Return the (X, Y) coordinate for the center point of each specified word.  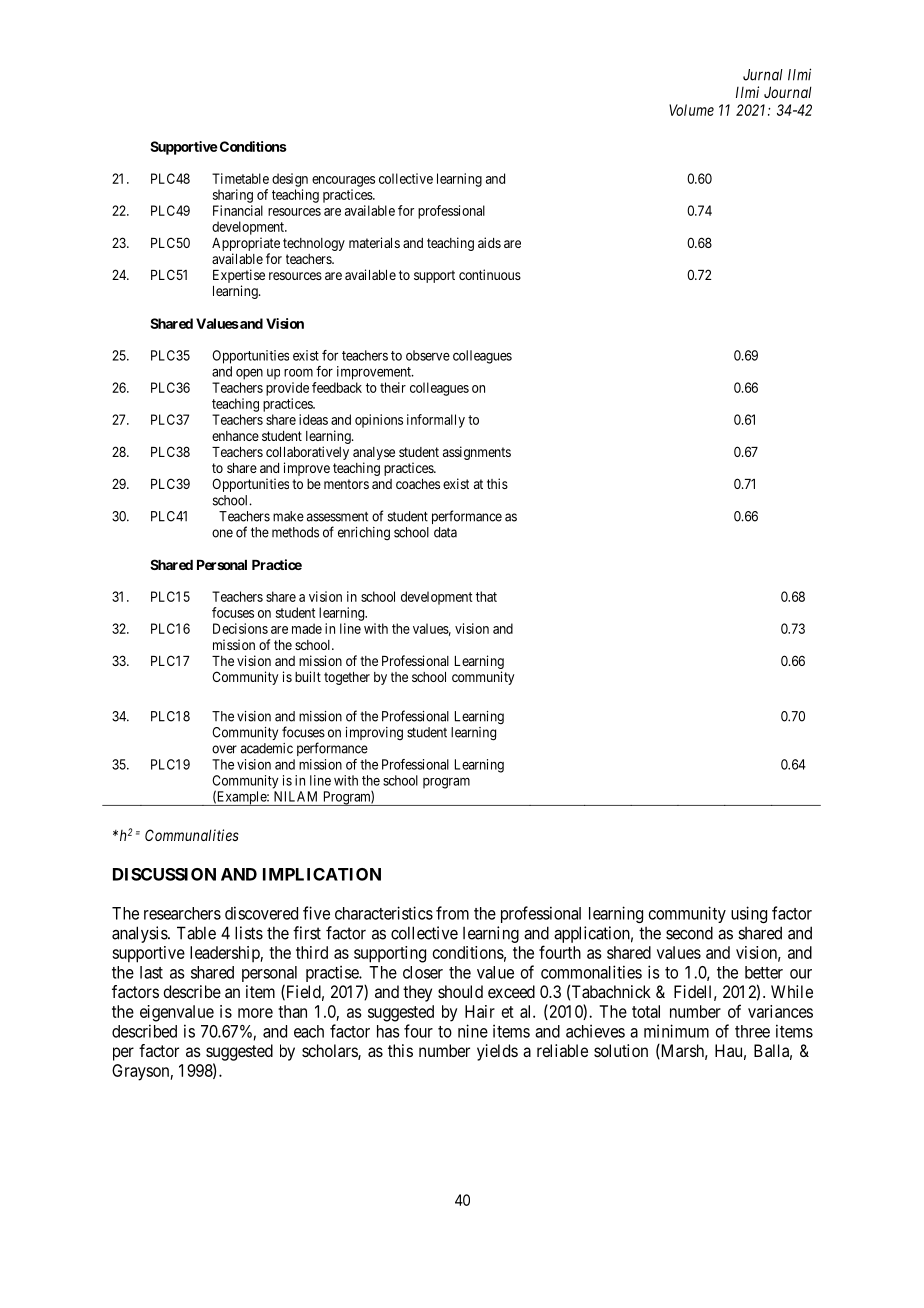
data (445, 532)
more (255, 1013)
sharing (233, 196)
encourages (343, 181)
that (486, 596)
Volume (691, 110)
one (222, 533)
